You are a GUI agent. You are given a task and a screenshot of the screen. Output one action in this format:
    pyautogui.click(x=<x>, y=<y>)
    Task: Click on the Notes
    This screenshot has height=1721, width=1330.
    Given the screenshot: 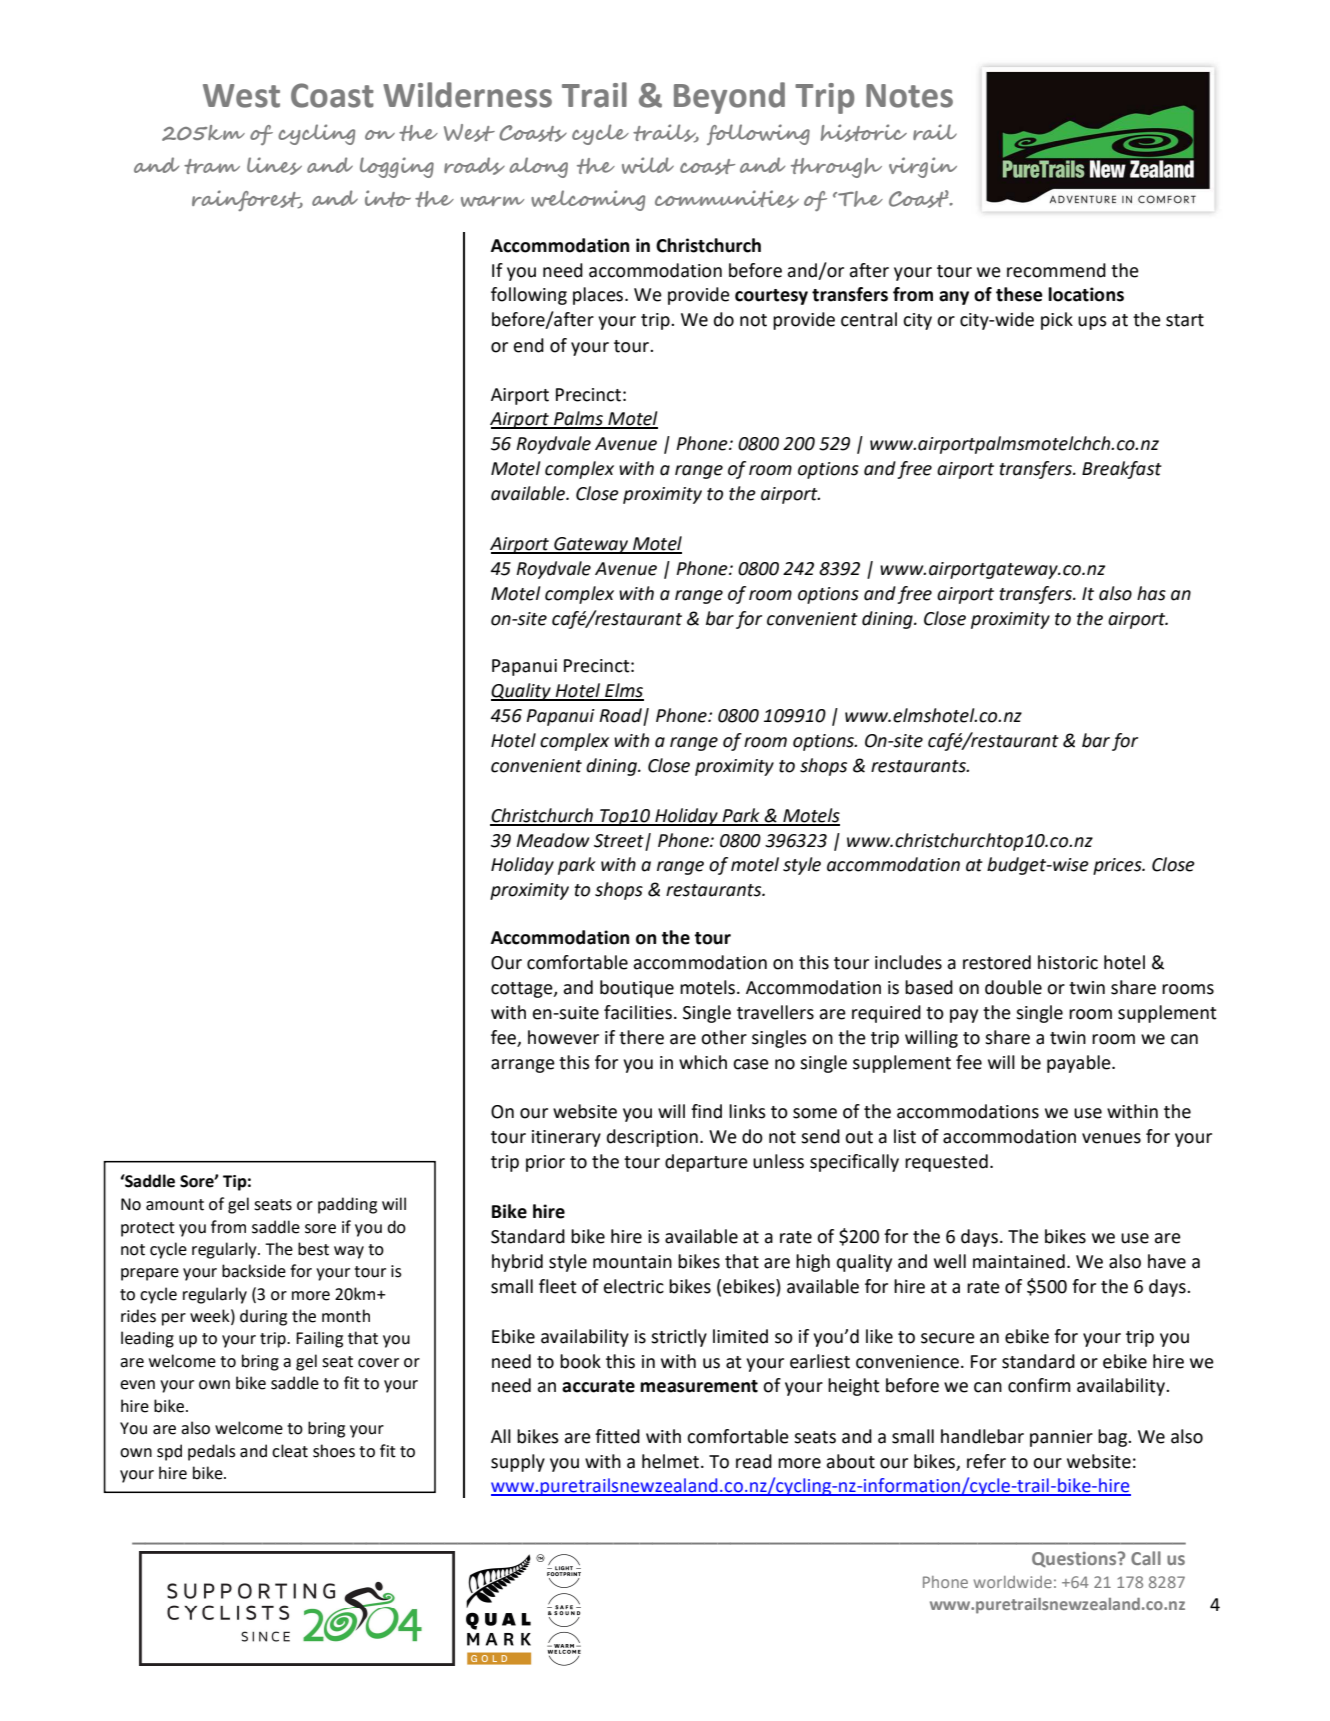 What is the action you would take?
    pyautogui.click(x=909, y=96)
